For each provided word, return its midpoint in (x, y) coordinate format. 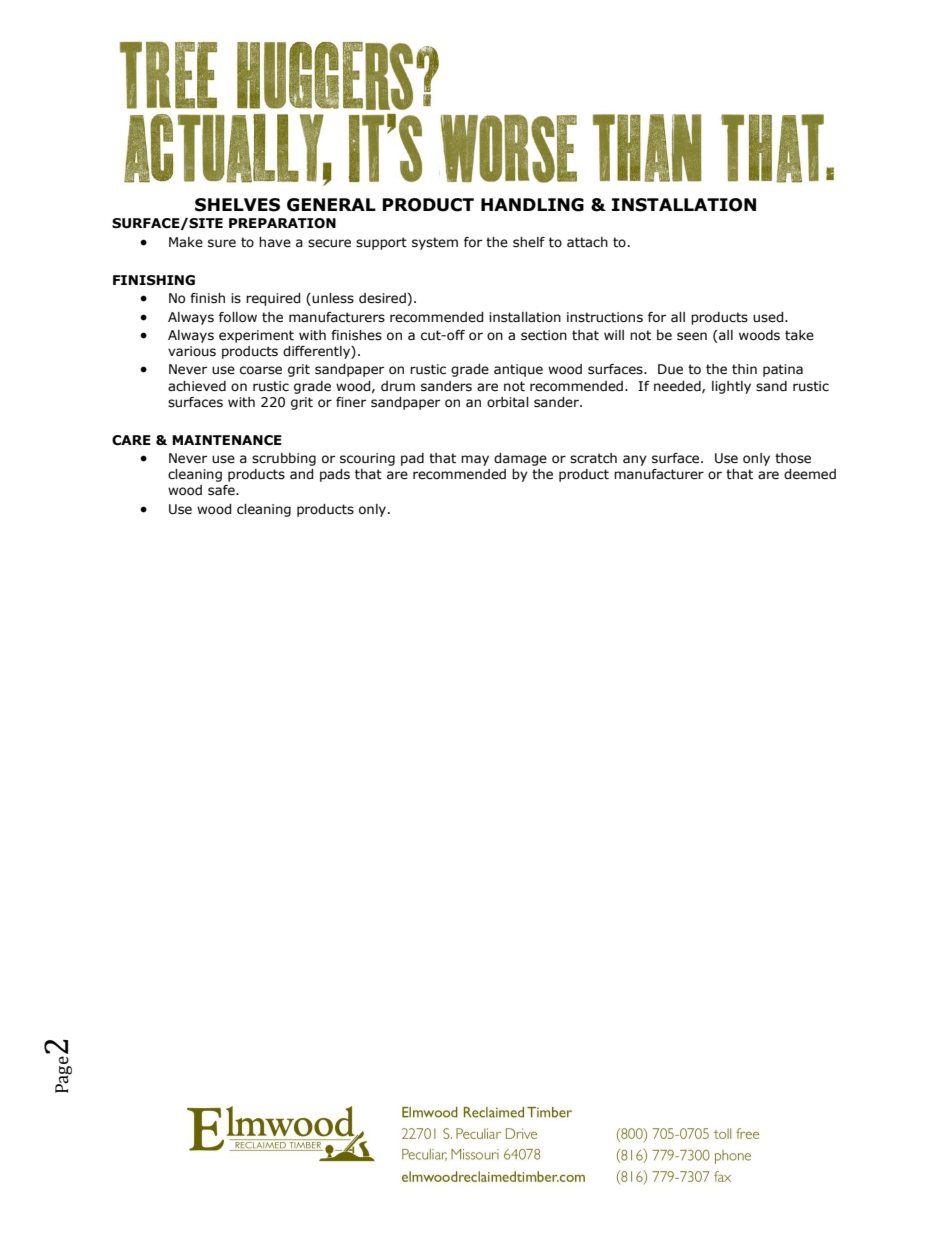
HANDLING (532, 205)
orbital (508, 402)
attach (587, 242)
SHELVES (237, 205)
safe (222, 490)
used (769, 317)
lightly (731, 387)
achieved (197, 386)
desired (382, 298)
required (273, 299)
